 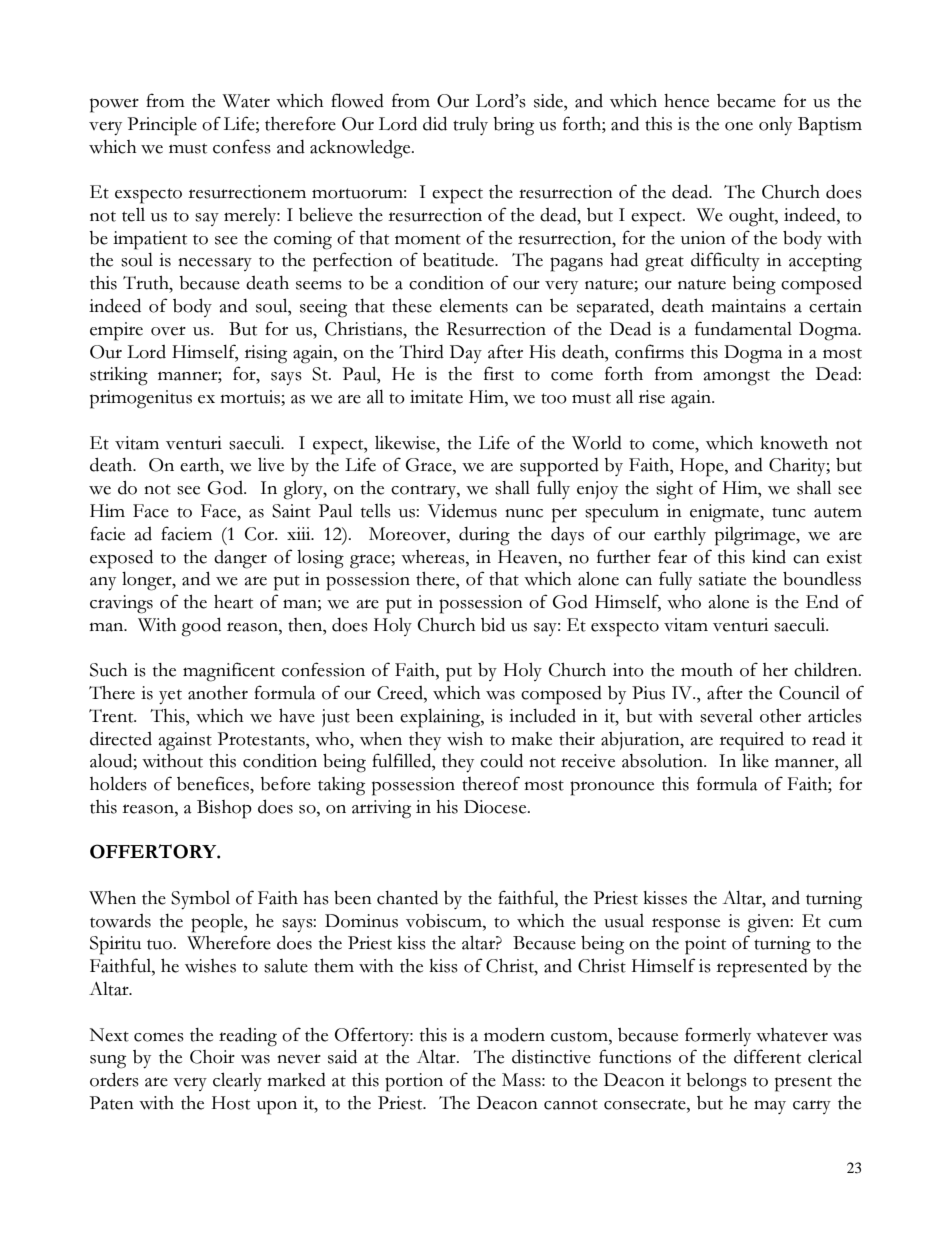 I want to click on Diocese, so click(x=496, y=807).
